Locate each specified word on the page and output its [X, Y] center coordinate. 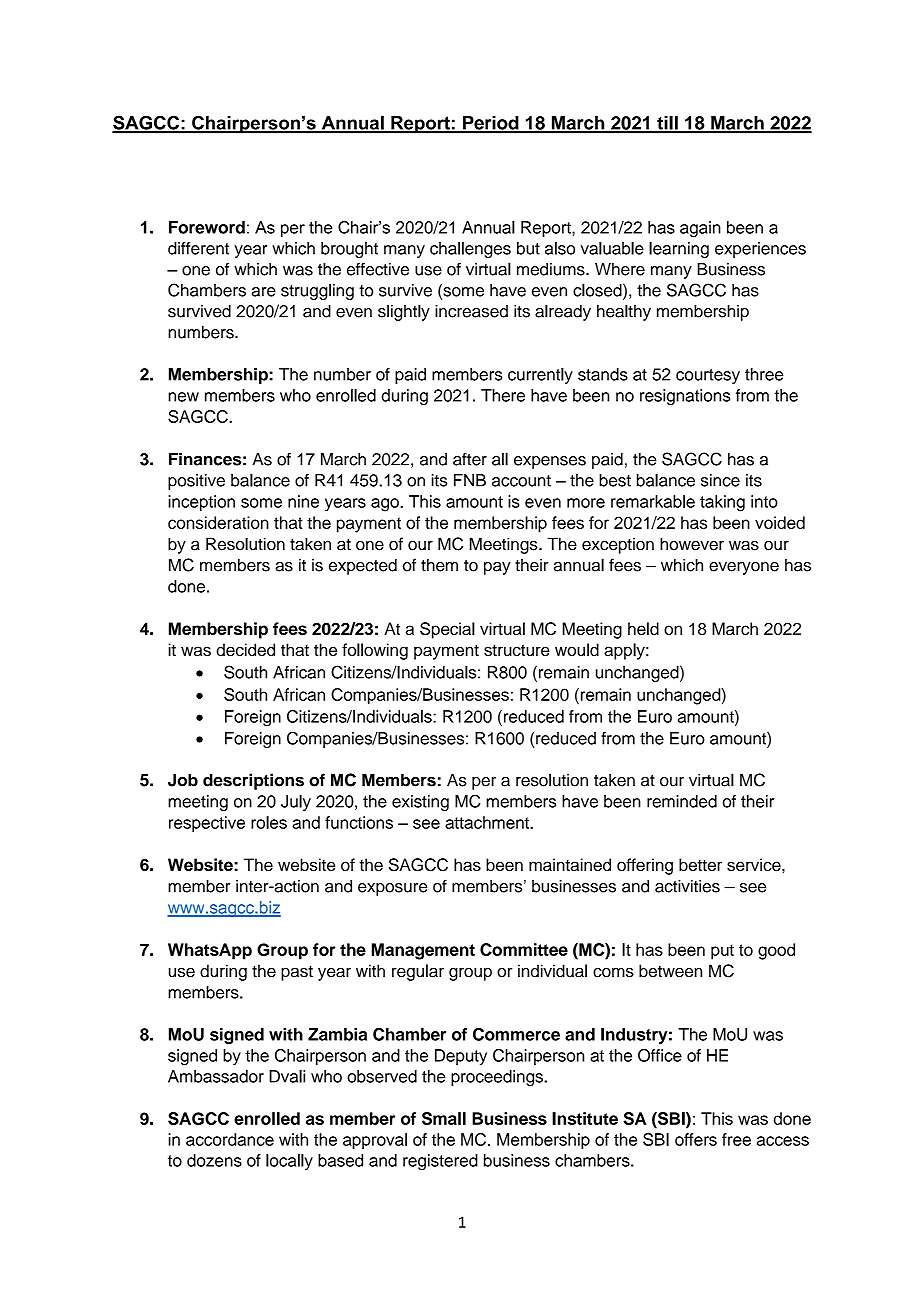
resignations [685, 397]
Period [491, 124]
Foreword [207, 227]
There [503, 395]
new [183, 397]
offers [696, 1139]
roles [269, 822]
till [667, 124]
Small [444, 1118]
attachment [488, 822]
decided [245, 649]
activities [687, 886]
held [643, 628]
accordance [230, 1139]
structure [517, 650]
